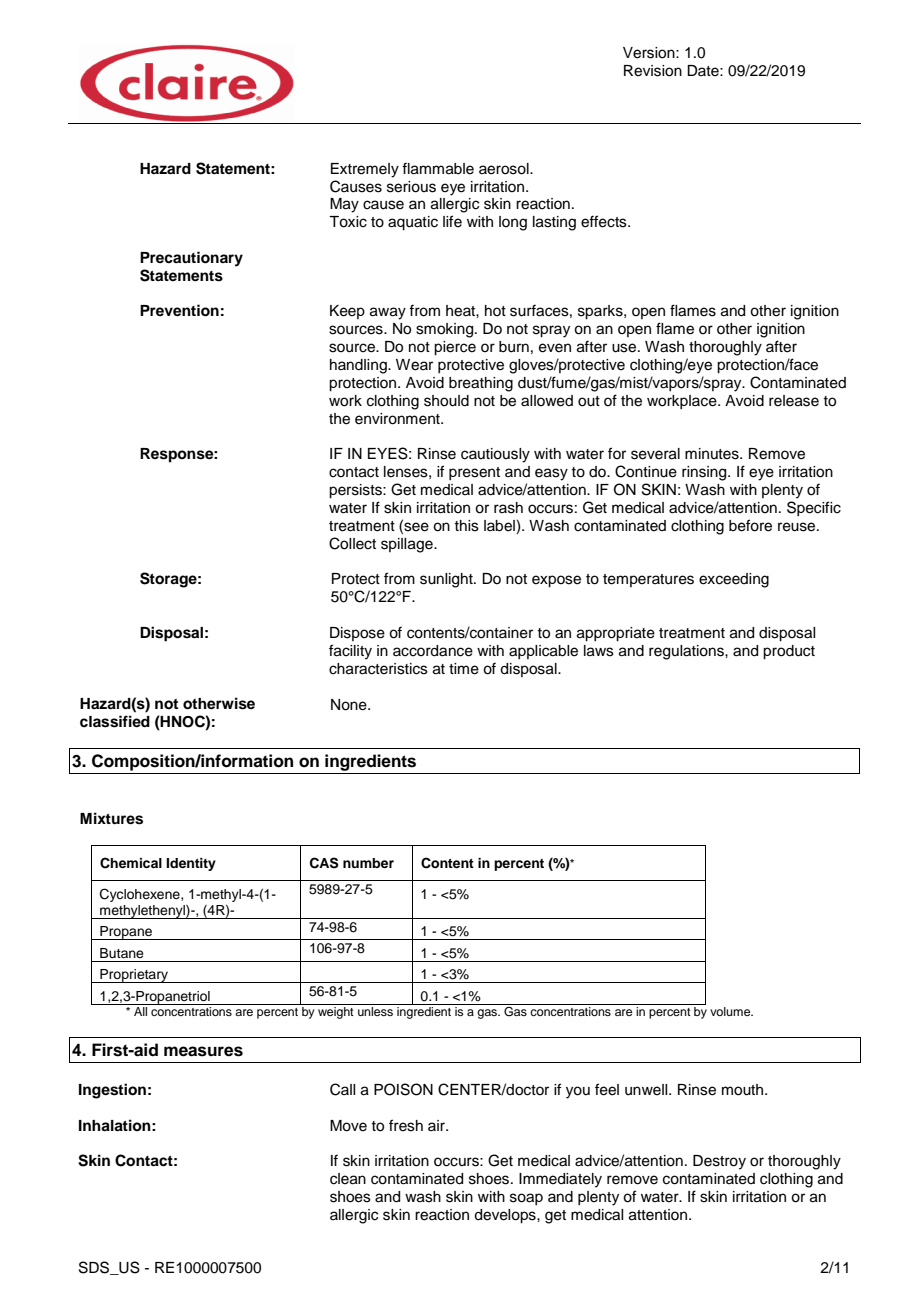  I want to click on flammable, so click(438, 168).
